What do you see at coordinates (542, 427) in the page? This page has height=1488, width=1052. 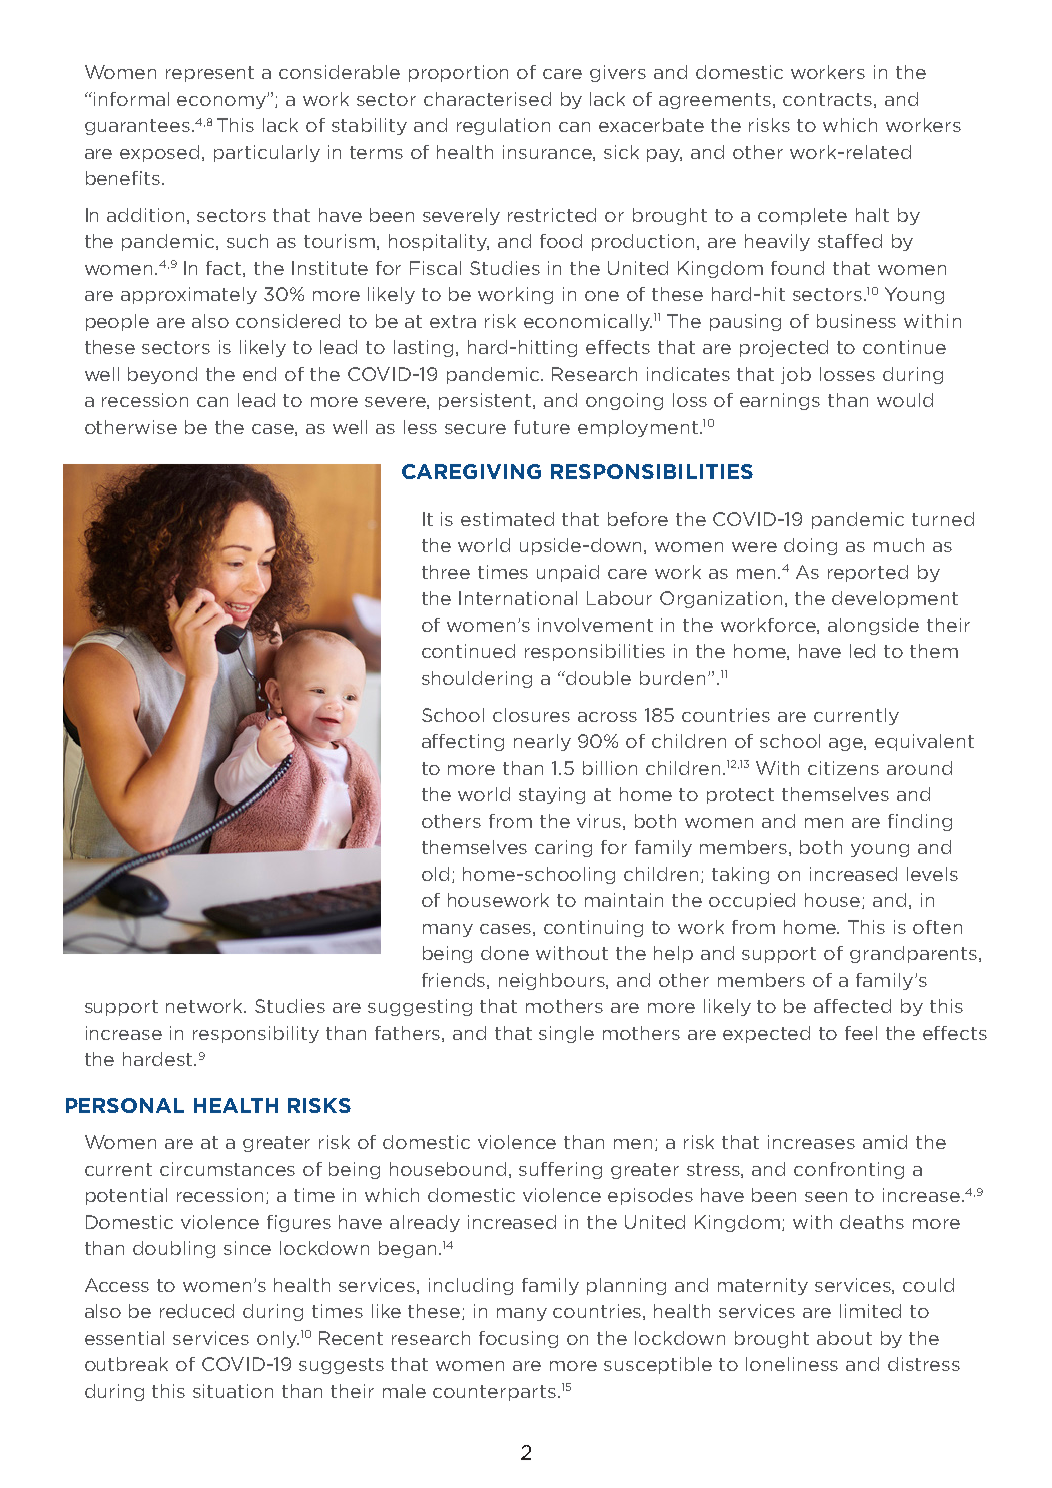 I see `future` at bounding box center [542, 427].
